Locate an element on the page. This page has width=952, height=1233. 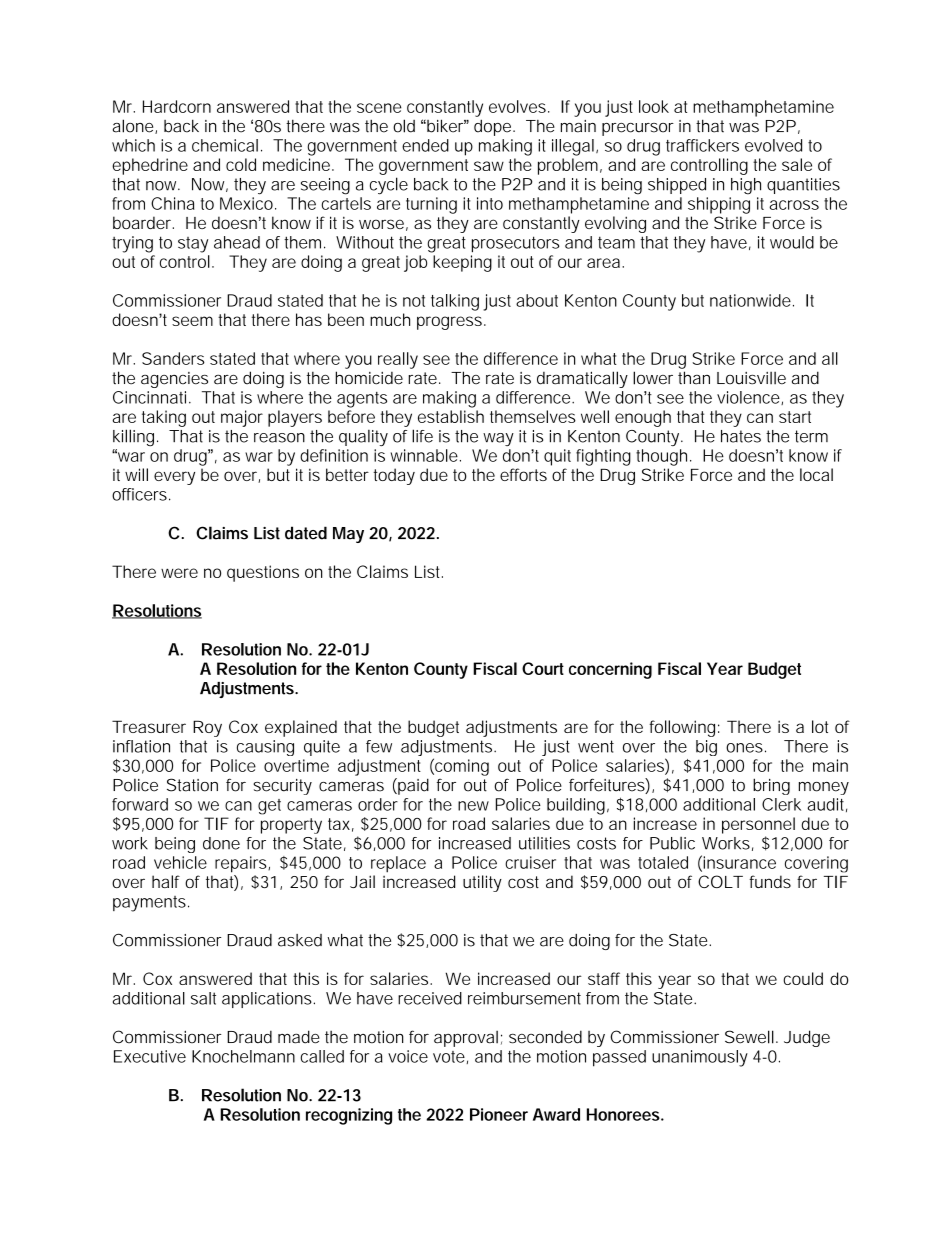
seem is located at coordinates (192, 321).
